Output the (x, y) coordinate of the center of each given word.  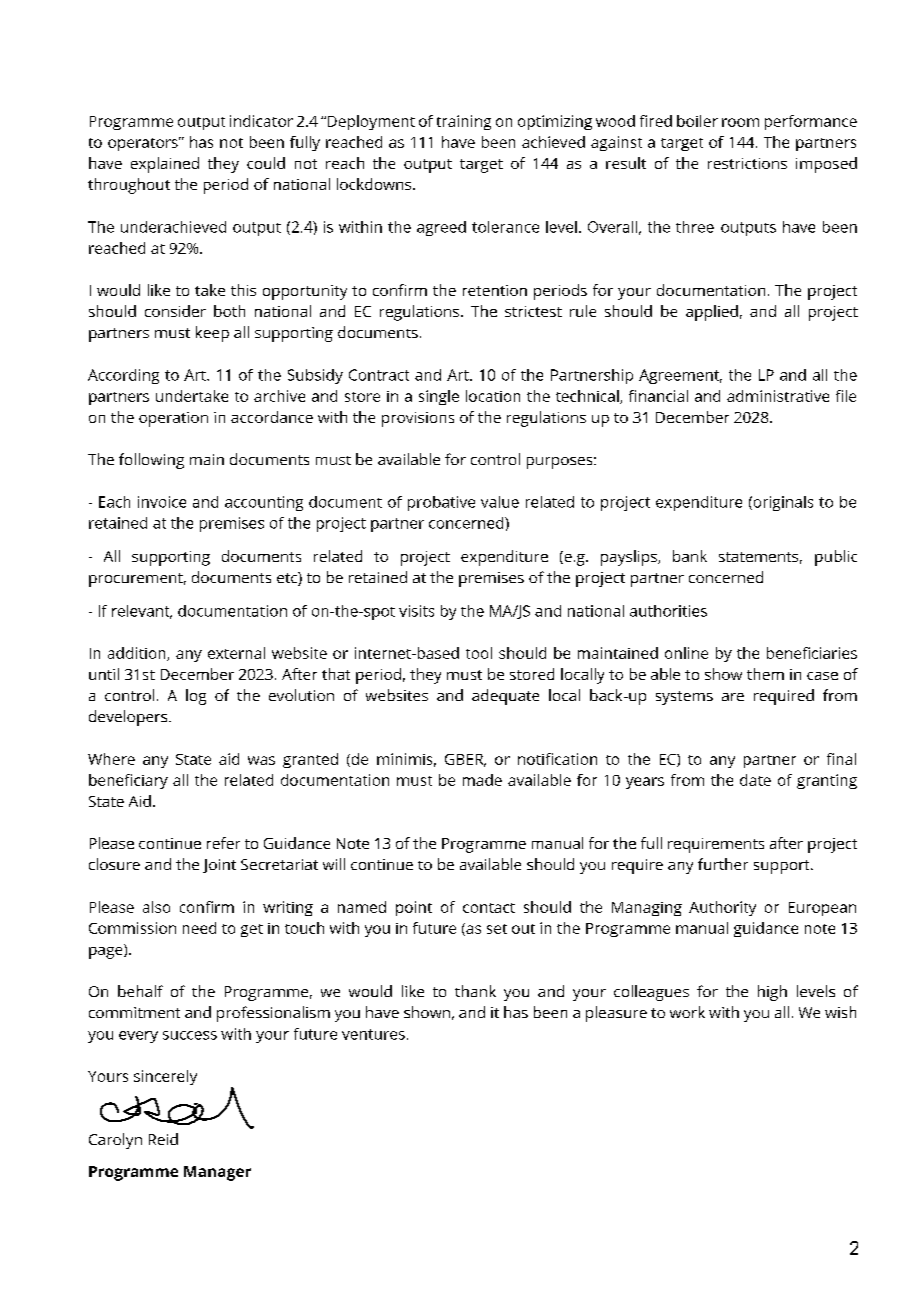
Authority (722, 908)
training (464, 122)
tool (479, 653)
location (493, 396)
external (236, 653)
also (156, 907)
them (765, 674)
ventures (373, 1034)
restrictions (747, 163)
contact (489, 908)
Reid (163, 1139)
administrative (778, 396)
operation (173, 419)
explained (165, 165)
